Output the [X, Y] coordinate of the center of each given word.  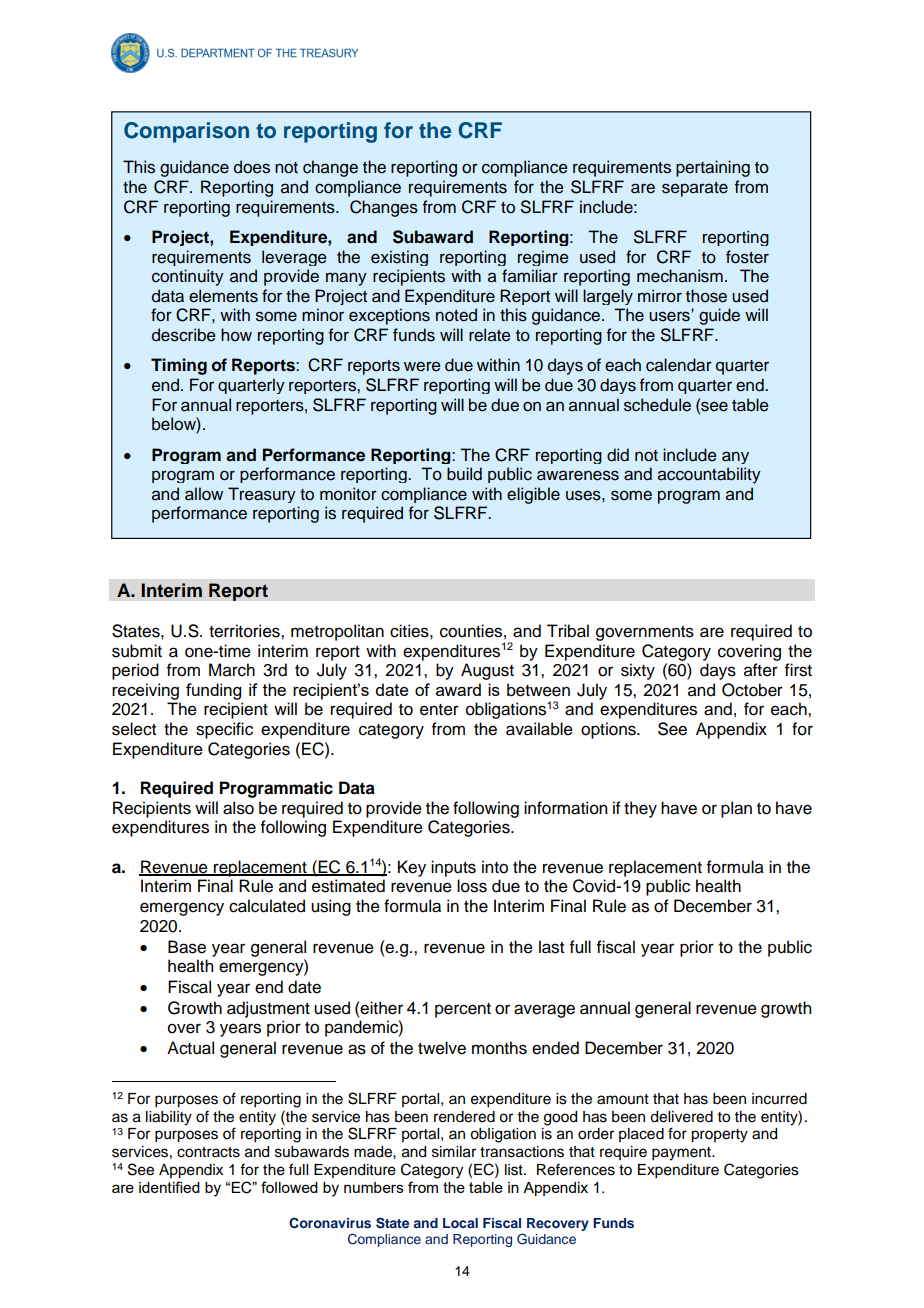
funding [213, 691]
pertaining [713, 168]
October [752, 690]
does [252, 167]
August [487, 671]
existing [399, 258]
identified [169, 1187]
